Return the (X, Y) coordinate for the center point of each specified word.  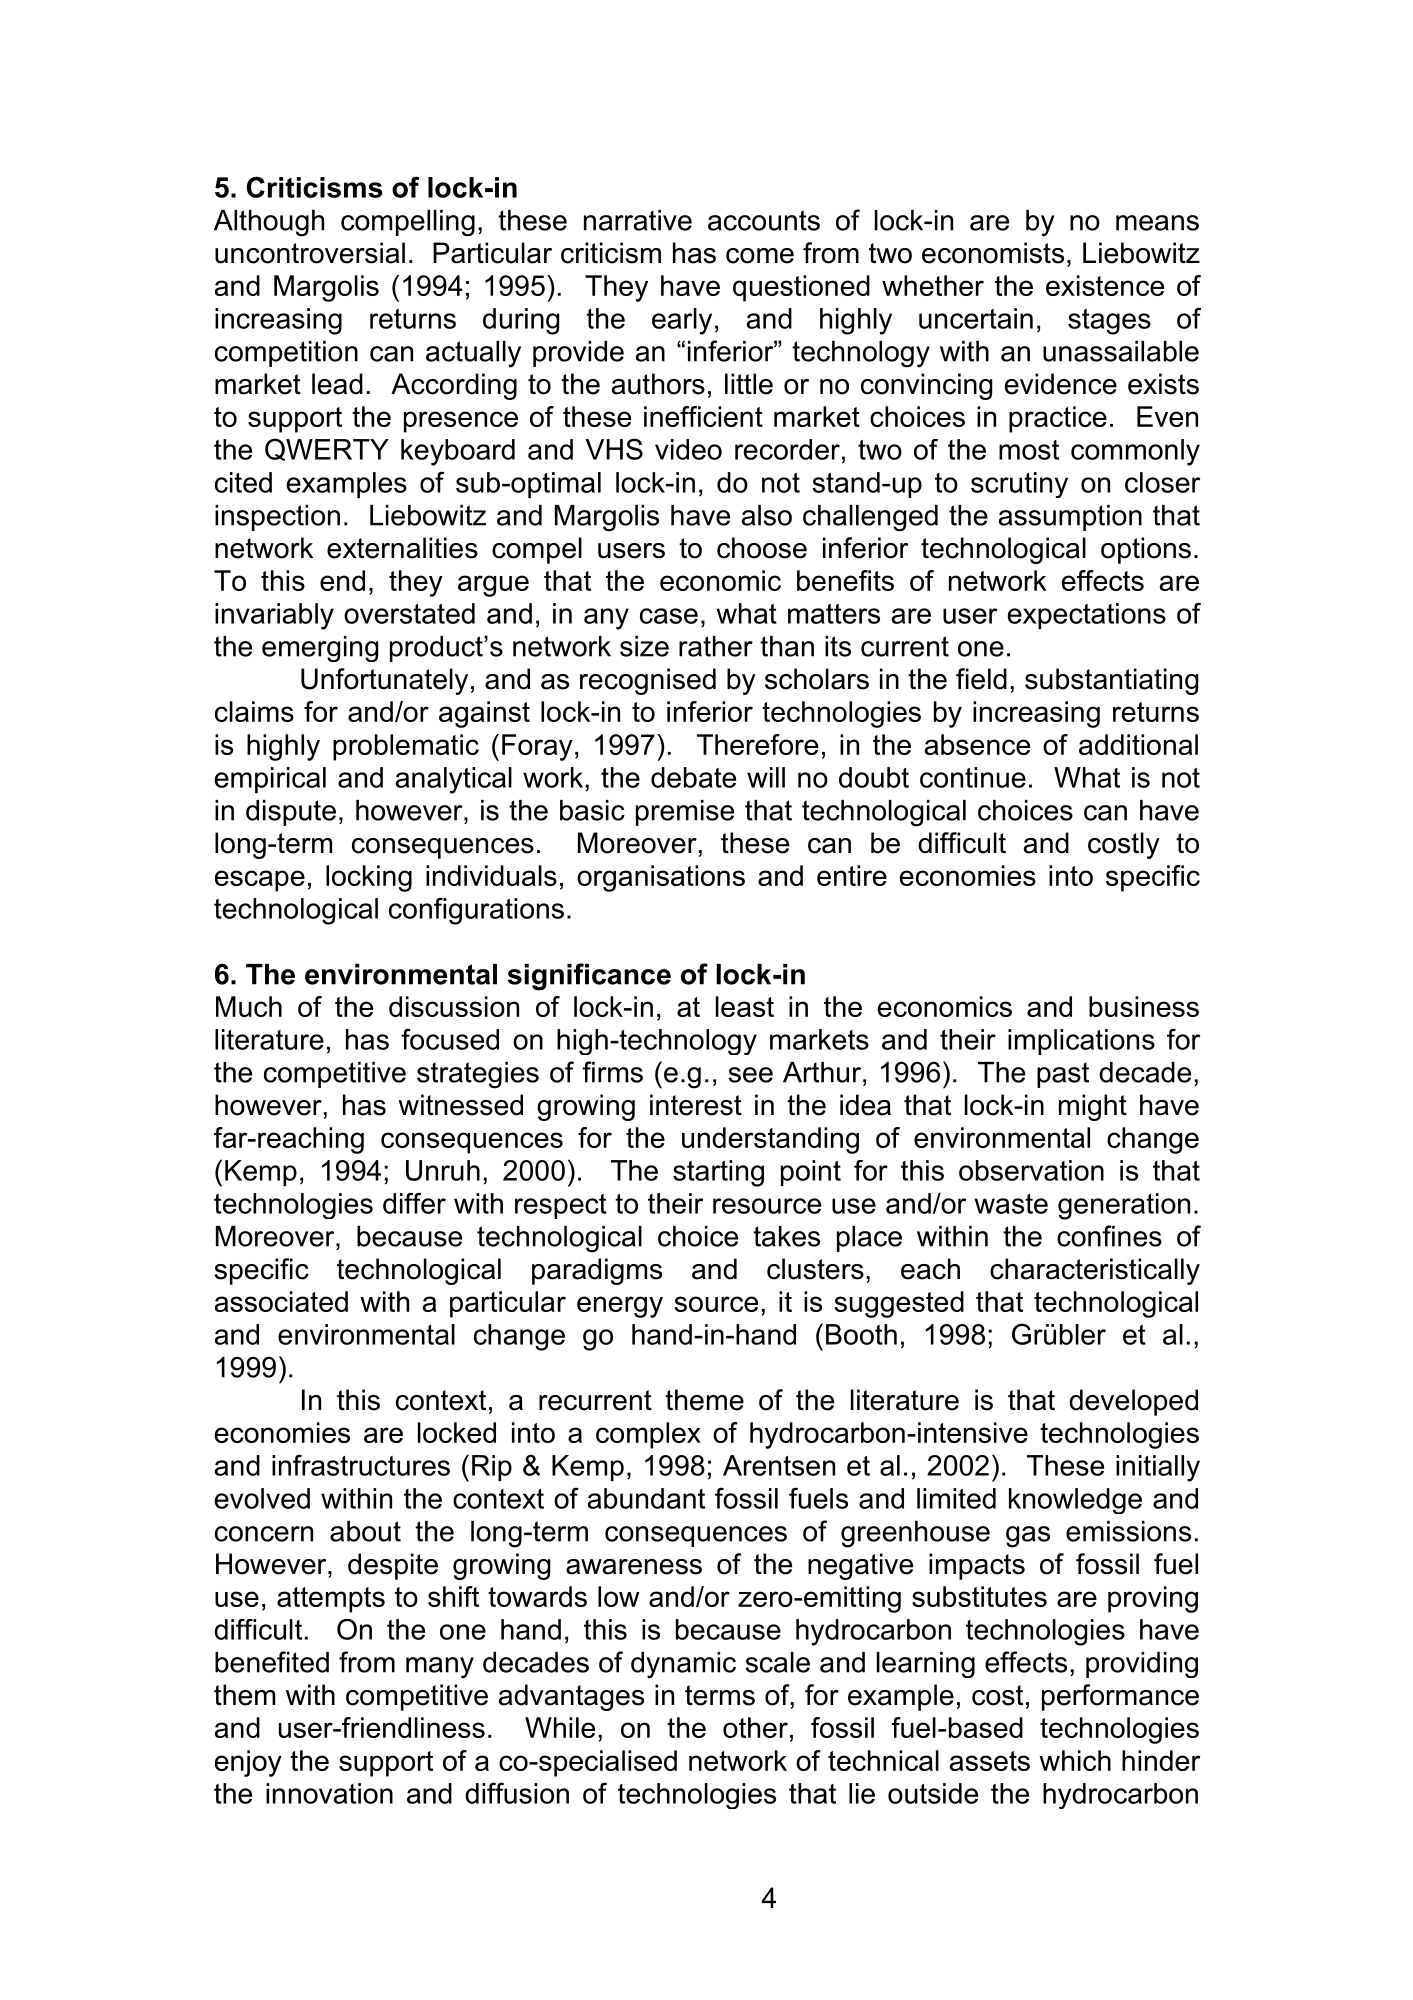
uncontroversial (310, 253)
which (1075, 1760)
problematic (406, 747)
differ (414, 1203)
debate (693, 777)
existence (1105, 285)
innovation (329, 1793)
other (755, 1727)
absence (977, 744)
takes (786, 1236)
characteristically (1095, 1271)
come (760, 256)
